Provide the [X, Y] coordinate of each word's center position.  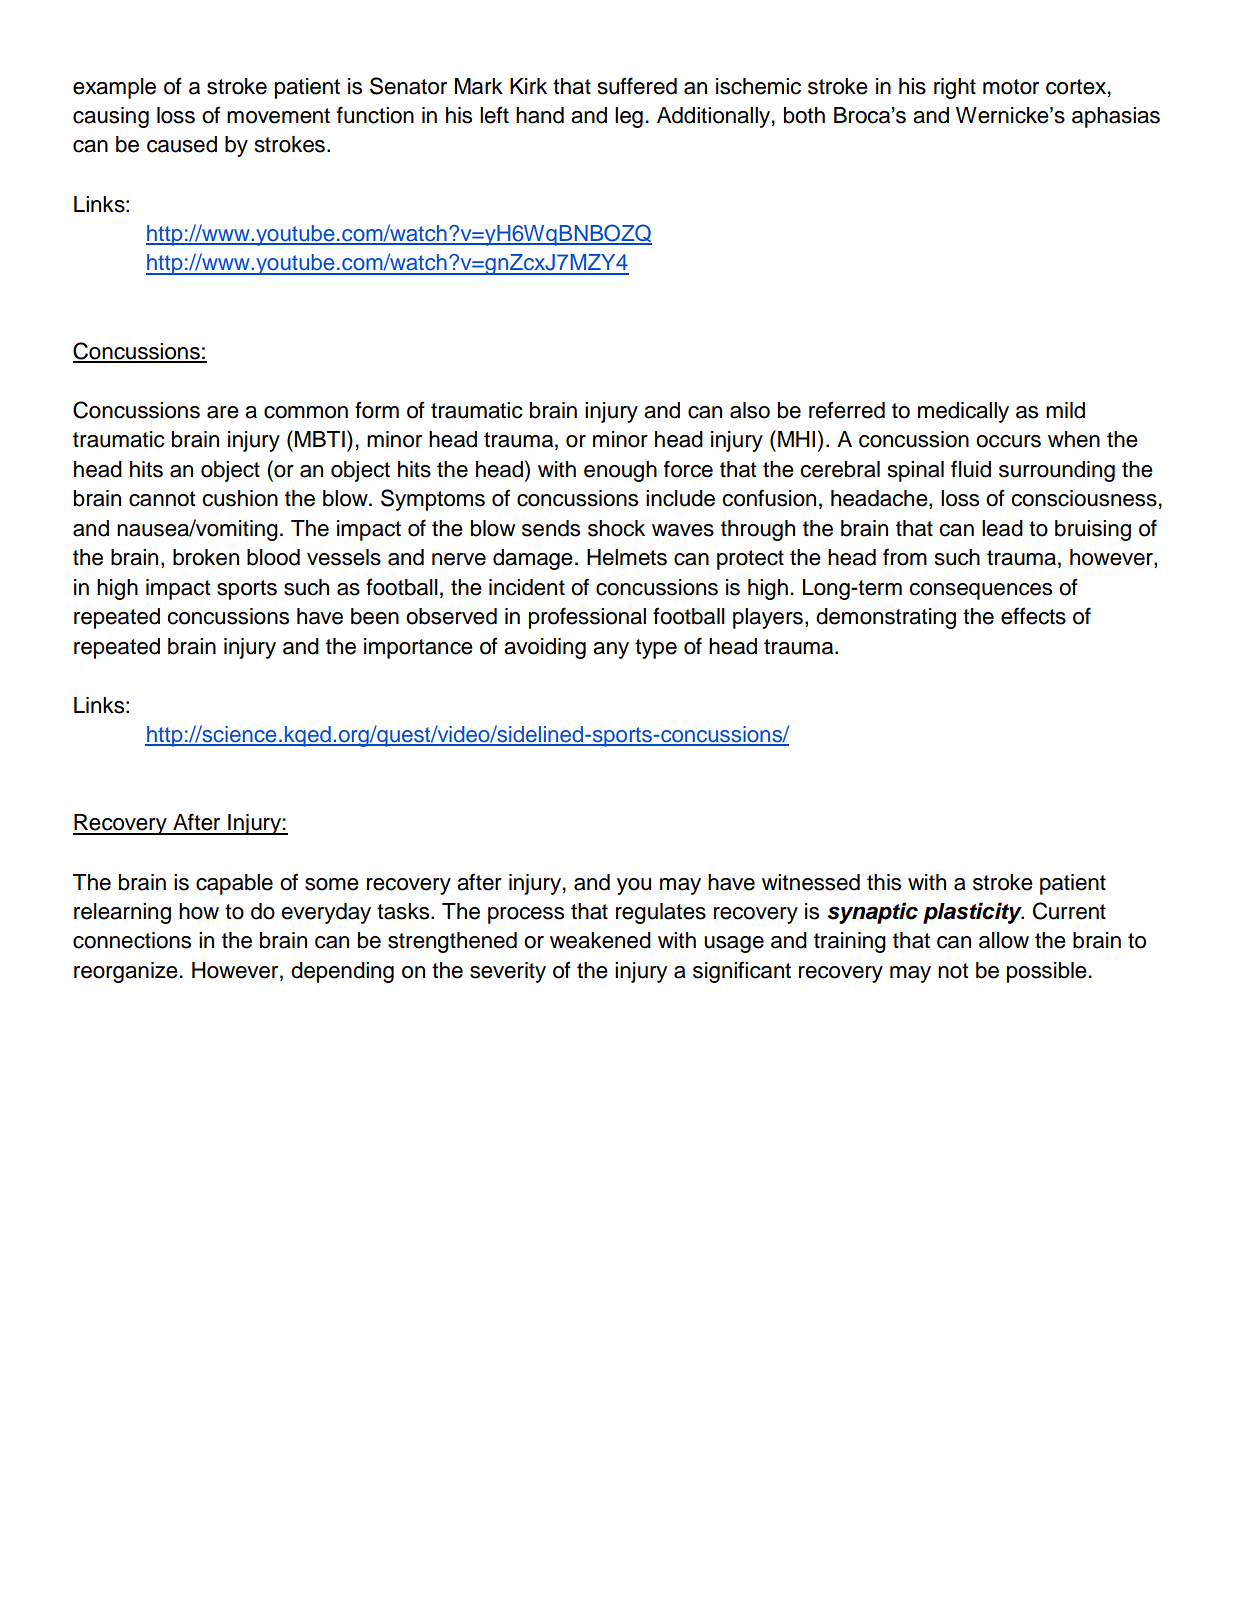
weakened [600, 940]
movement [278, 116]
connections [132, 940]
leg [629, 117]
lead [1002, 528]
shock [616, 528]
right [955, 88]
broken [206, 557]
